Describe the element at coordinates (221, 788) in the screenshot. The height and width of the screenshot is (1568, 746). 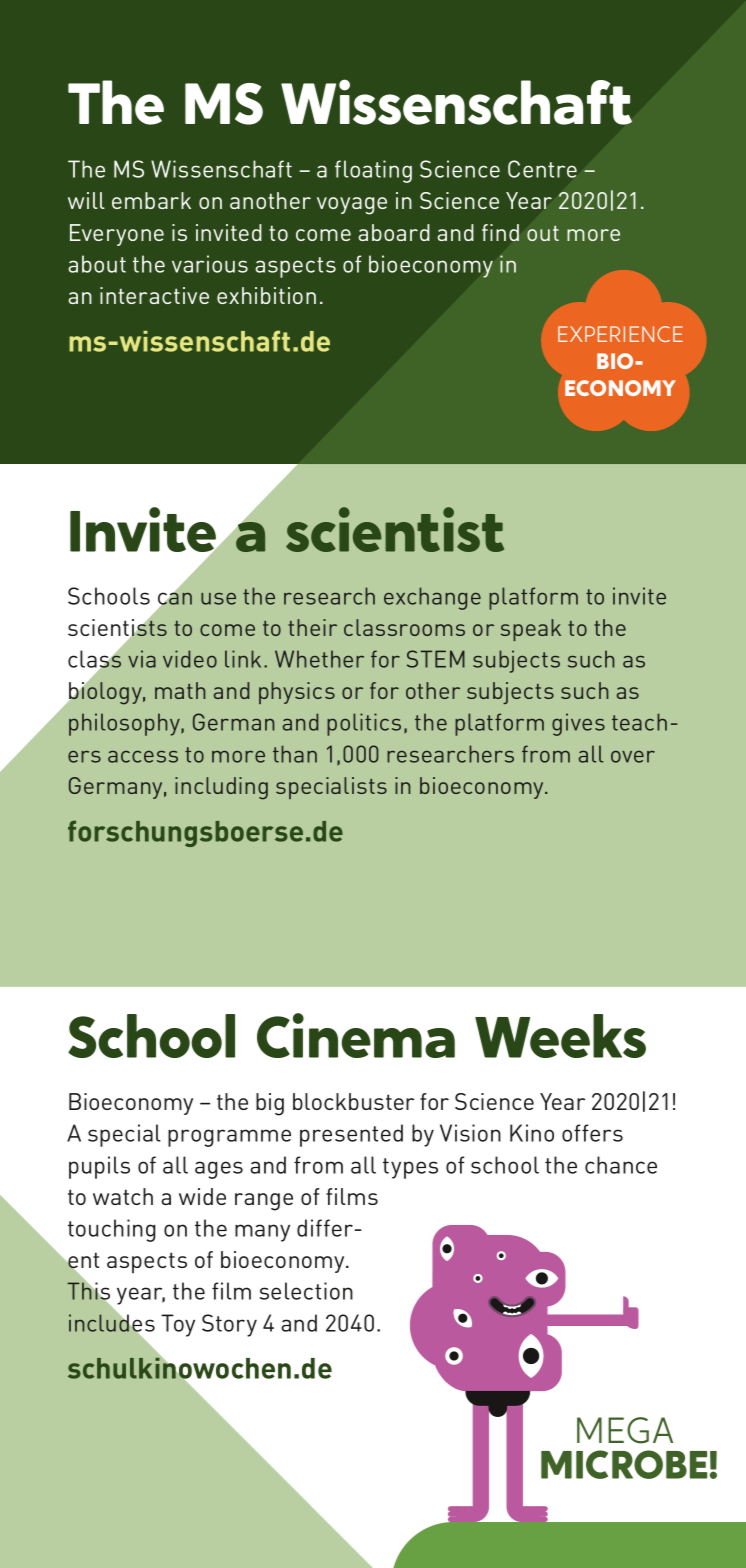
I see `including` at that location.
